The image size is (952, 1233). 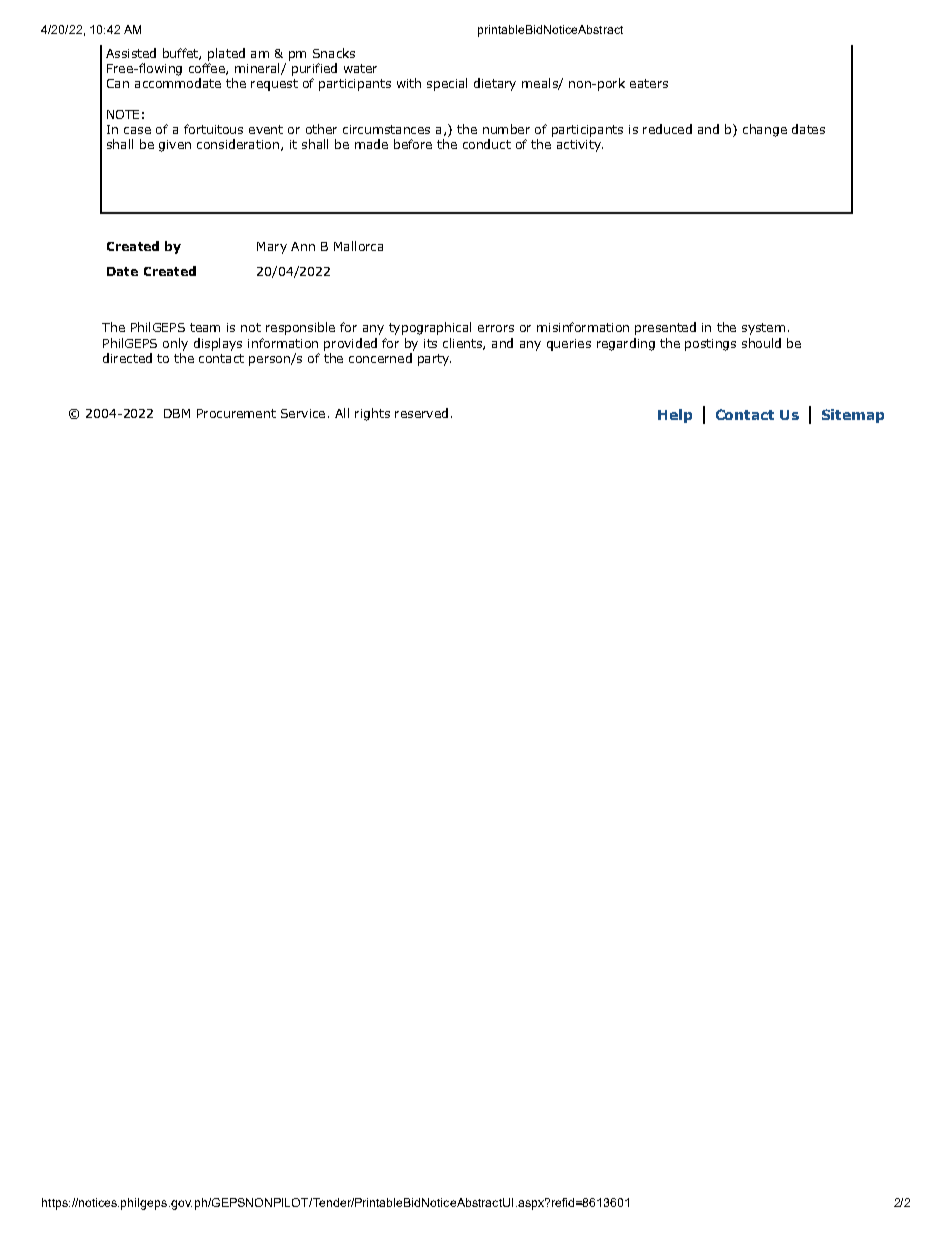 I want to click on eaters, so click(x=649, y=83).
